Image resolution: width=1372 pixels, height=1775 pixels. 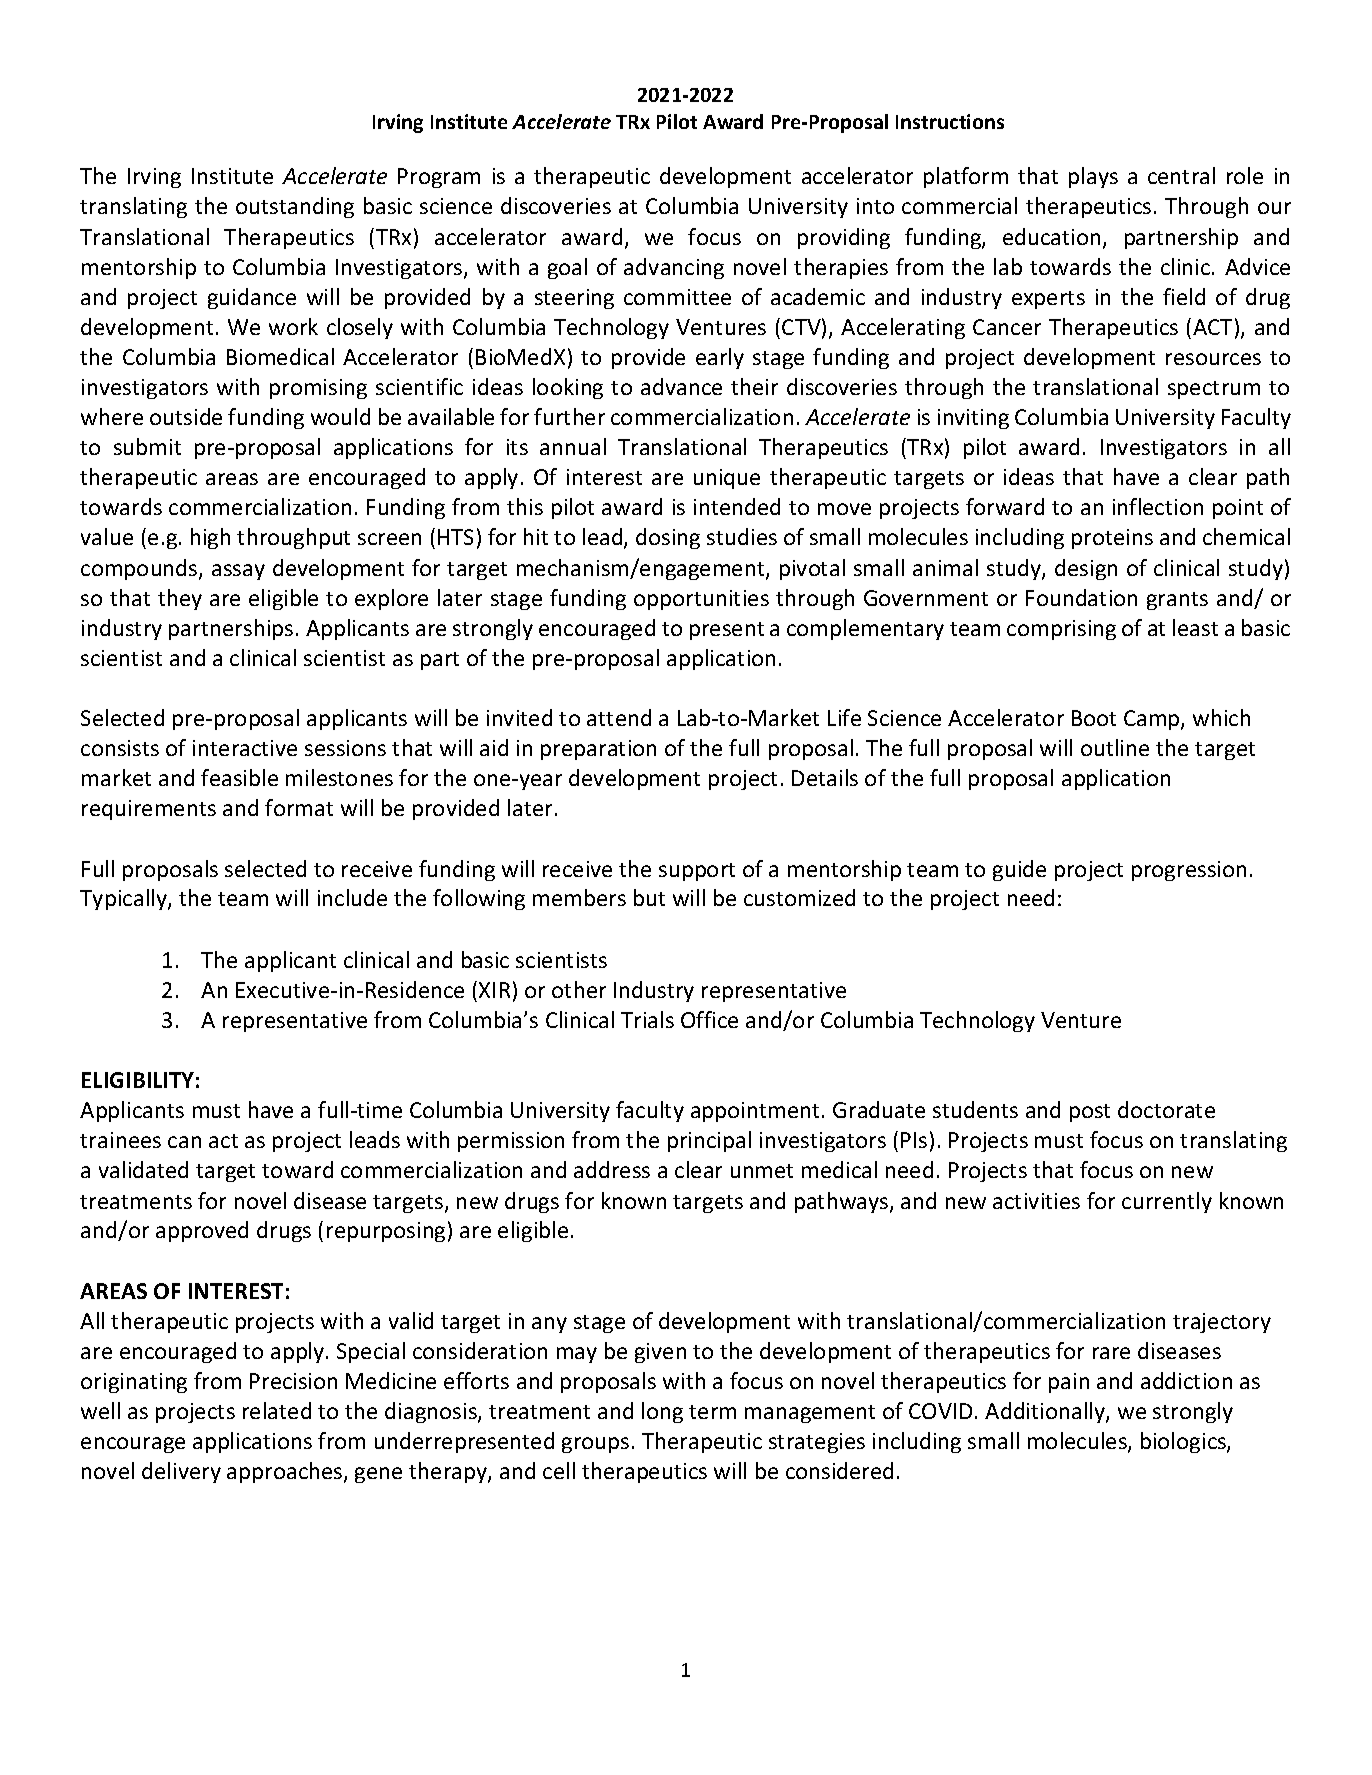 What do you see at coordinates (662, 1412) in the screenshot?
I see `long` at bounding box center [662, 1412].
